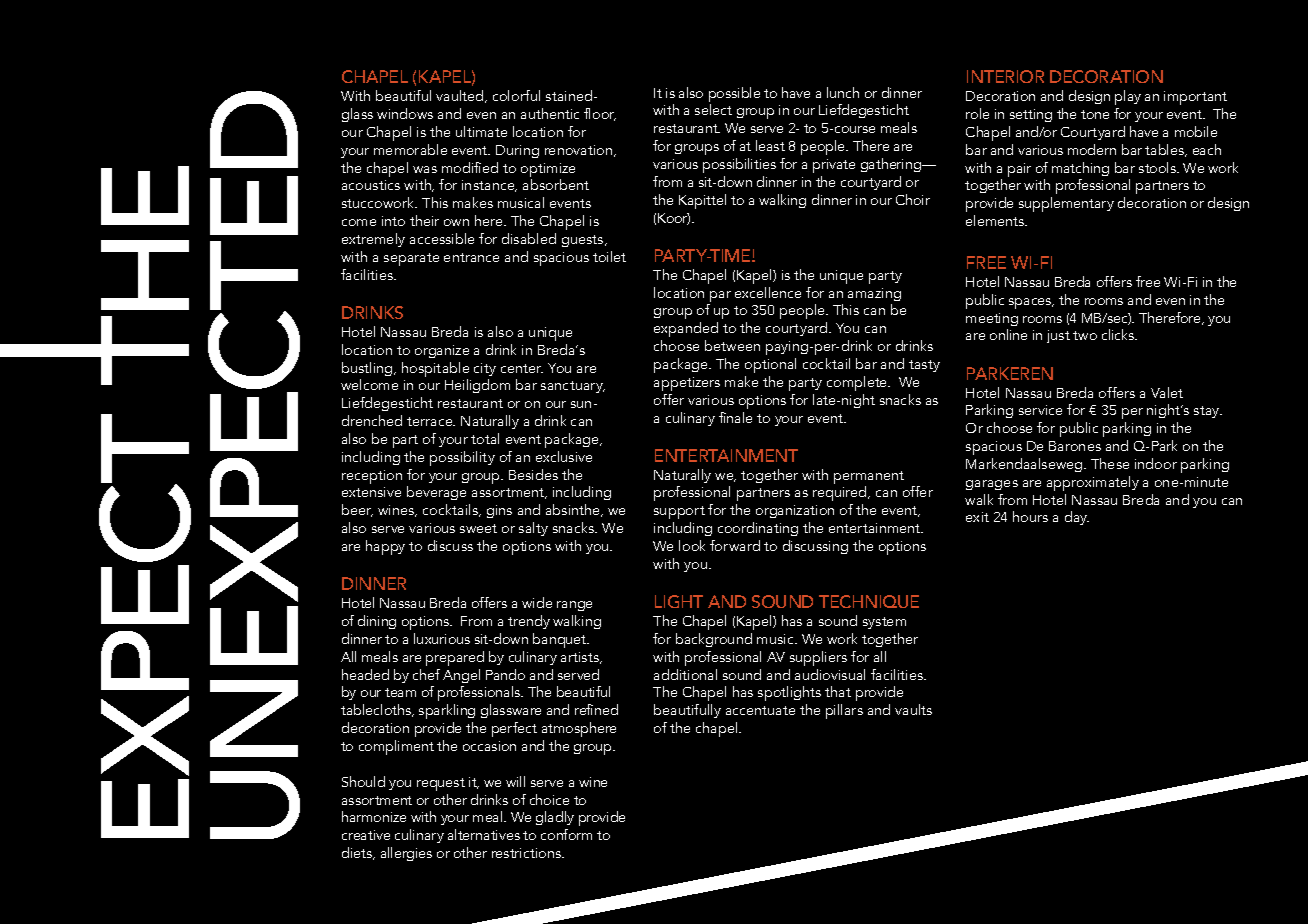 This screenshot has width=1308, height=924. What do you see at coordinates (734, 96) in the screenshot?
I see `possible` at bounding box center [734, 96].
